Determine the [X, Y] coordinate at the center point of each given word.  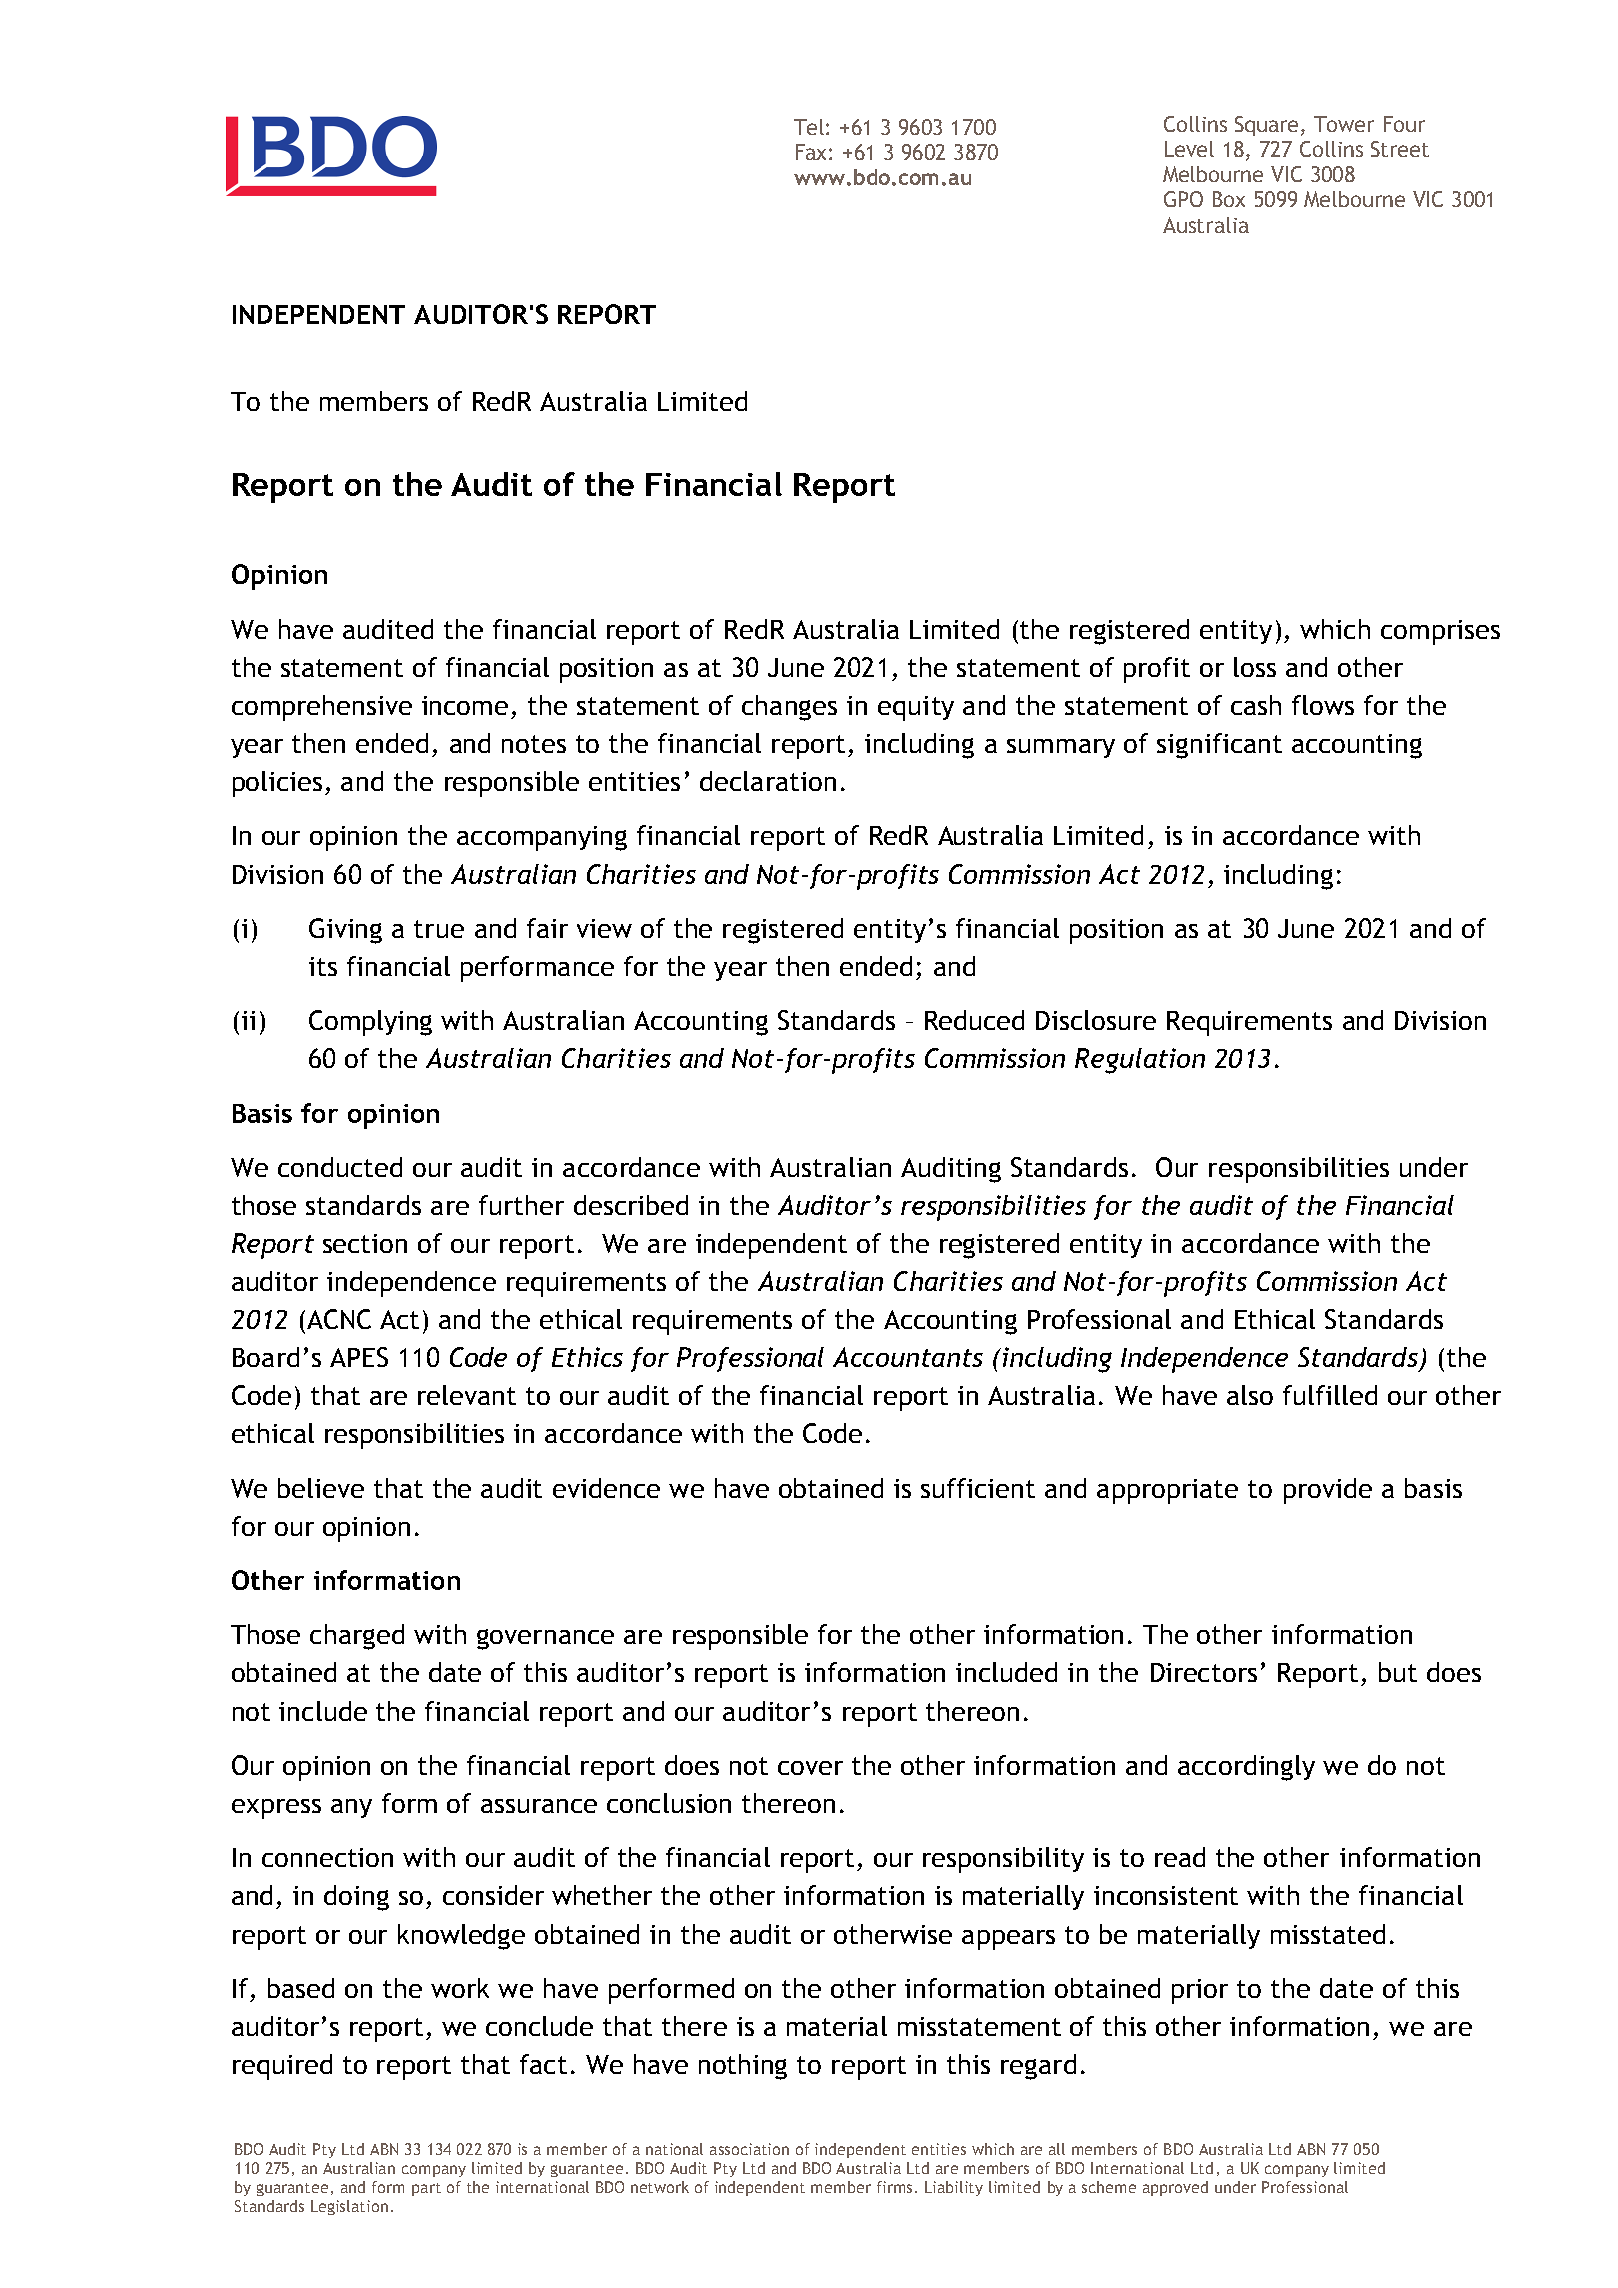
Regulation [1140, 1061]
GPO [1183, 199]
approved [1175, 2188]
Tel [809, 127]
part [426, 2189]
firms [896, 2187]
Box [1229, 199]
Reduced [974, 1020]
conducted [340, 1167]
